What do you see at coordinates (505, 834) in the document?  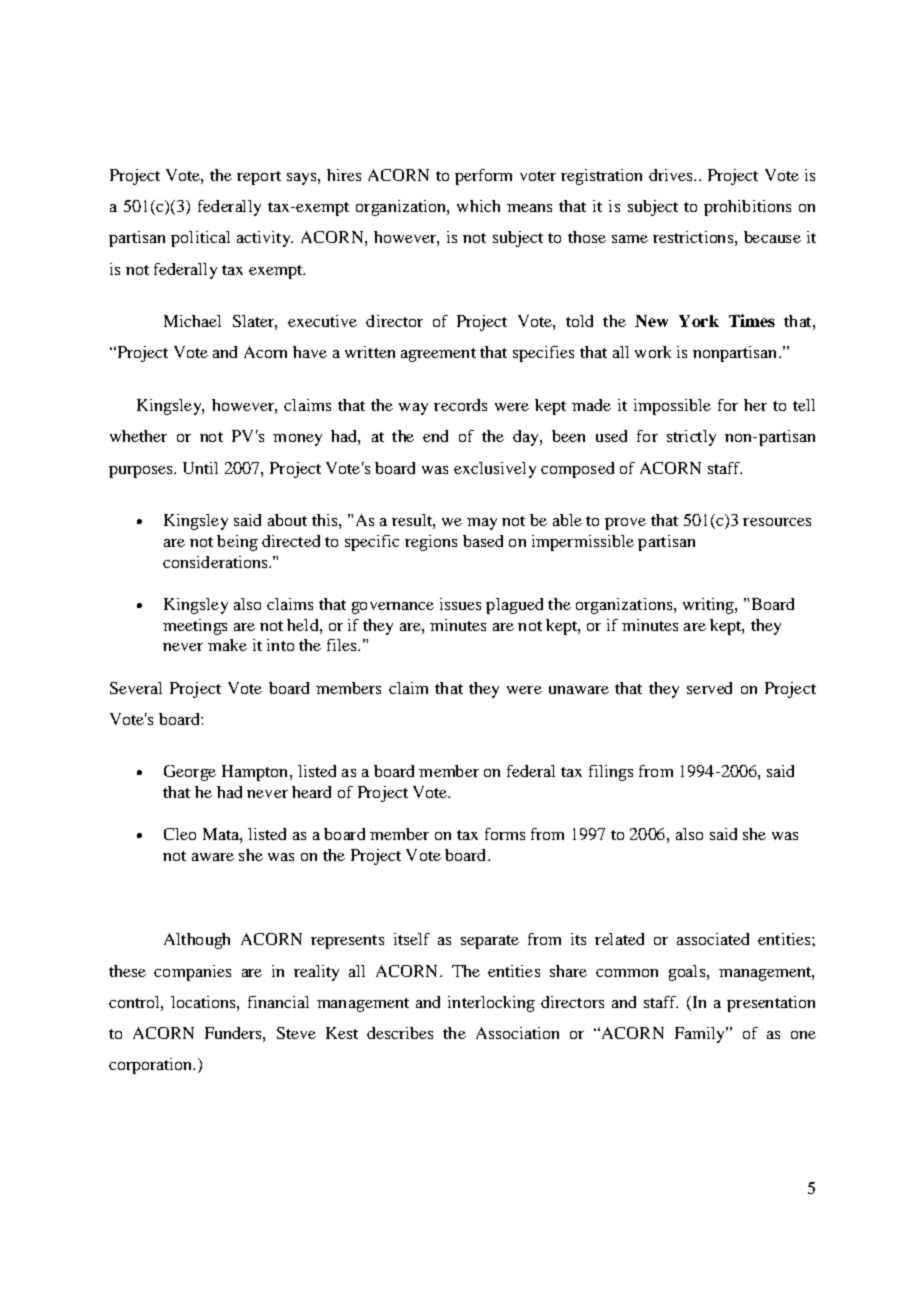 I see `forms` at bounding box center [505, 834].
